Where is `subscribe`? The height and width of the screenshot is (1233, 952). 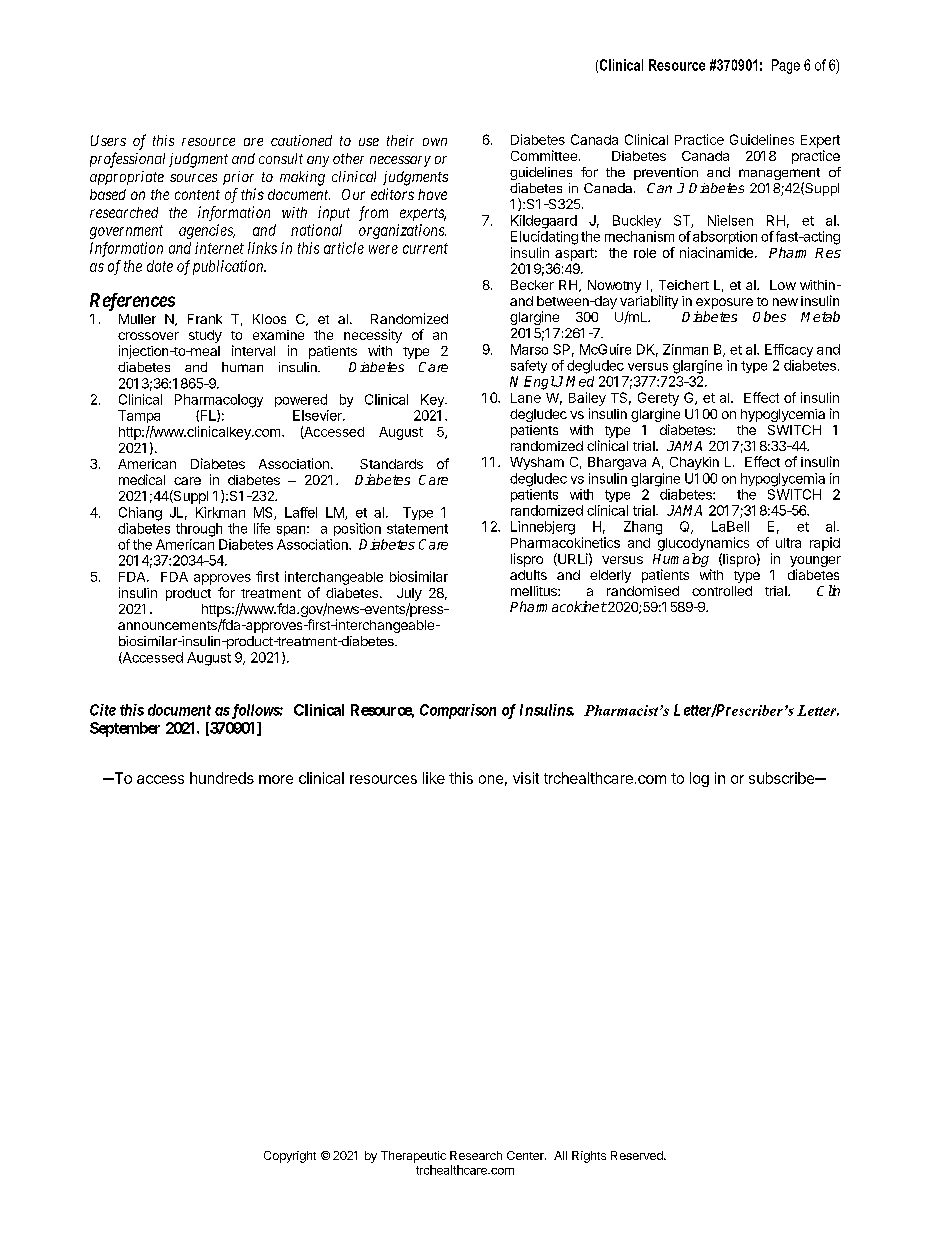
subscribe is located at coordinates (782, 778).
